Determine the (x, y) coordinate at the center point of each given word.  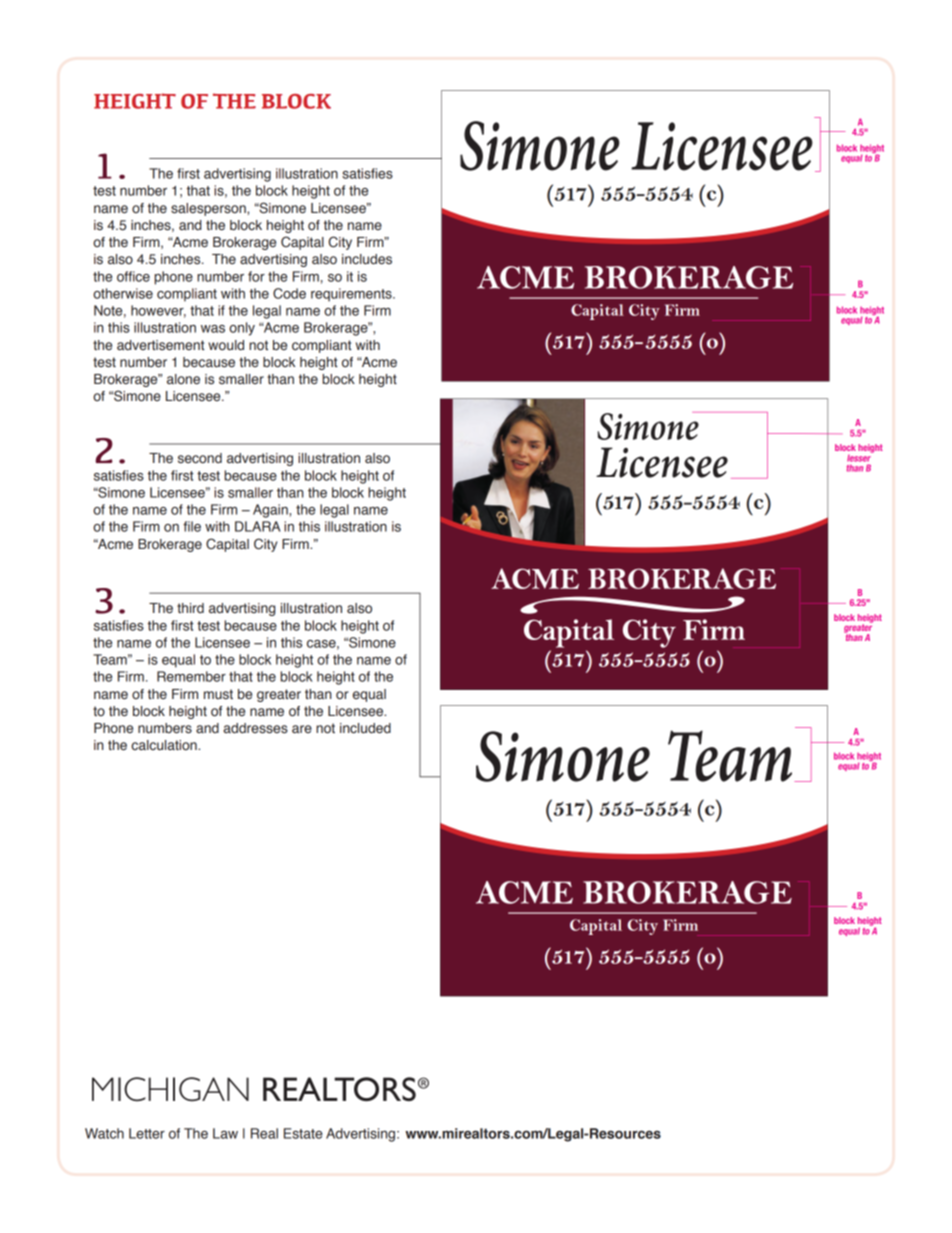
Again (271, 511)
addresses (255, 728)
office (133, 276)
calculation (165, 745)
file (192, 526)
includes (367, 259)
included (365, 728)
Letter (147, 1133)
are (302, 729)
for (256, 276)
